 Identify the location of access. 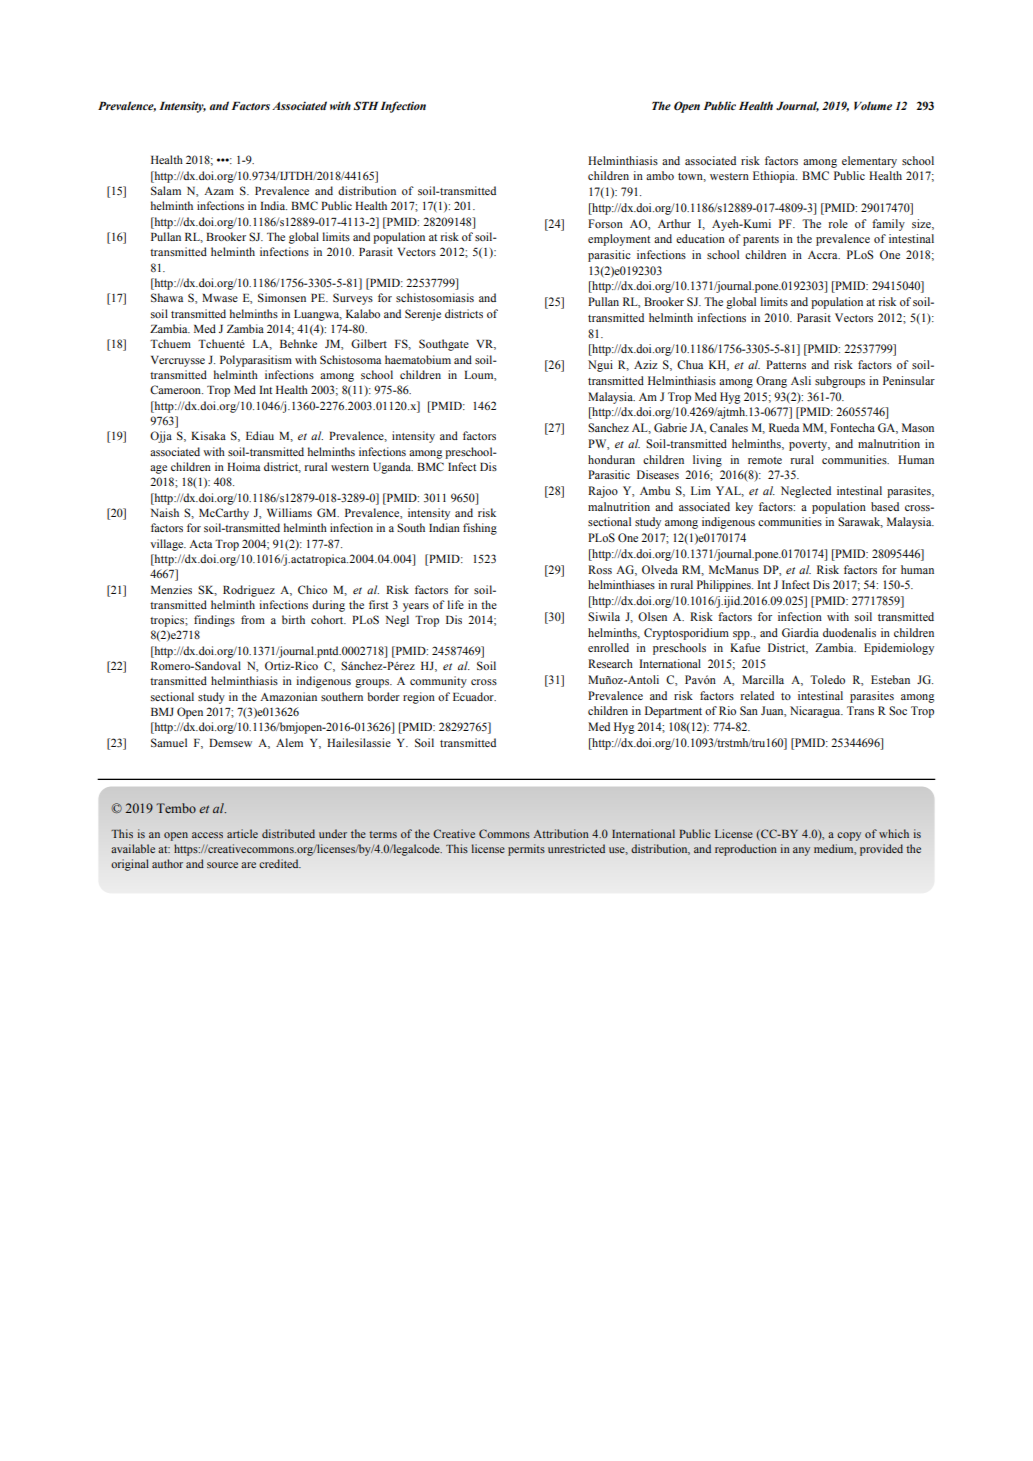
(207, 835).
